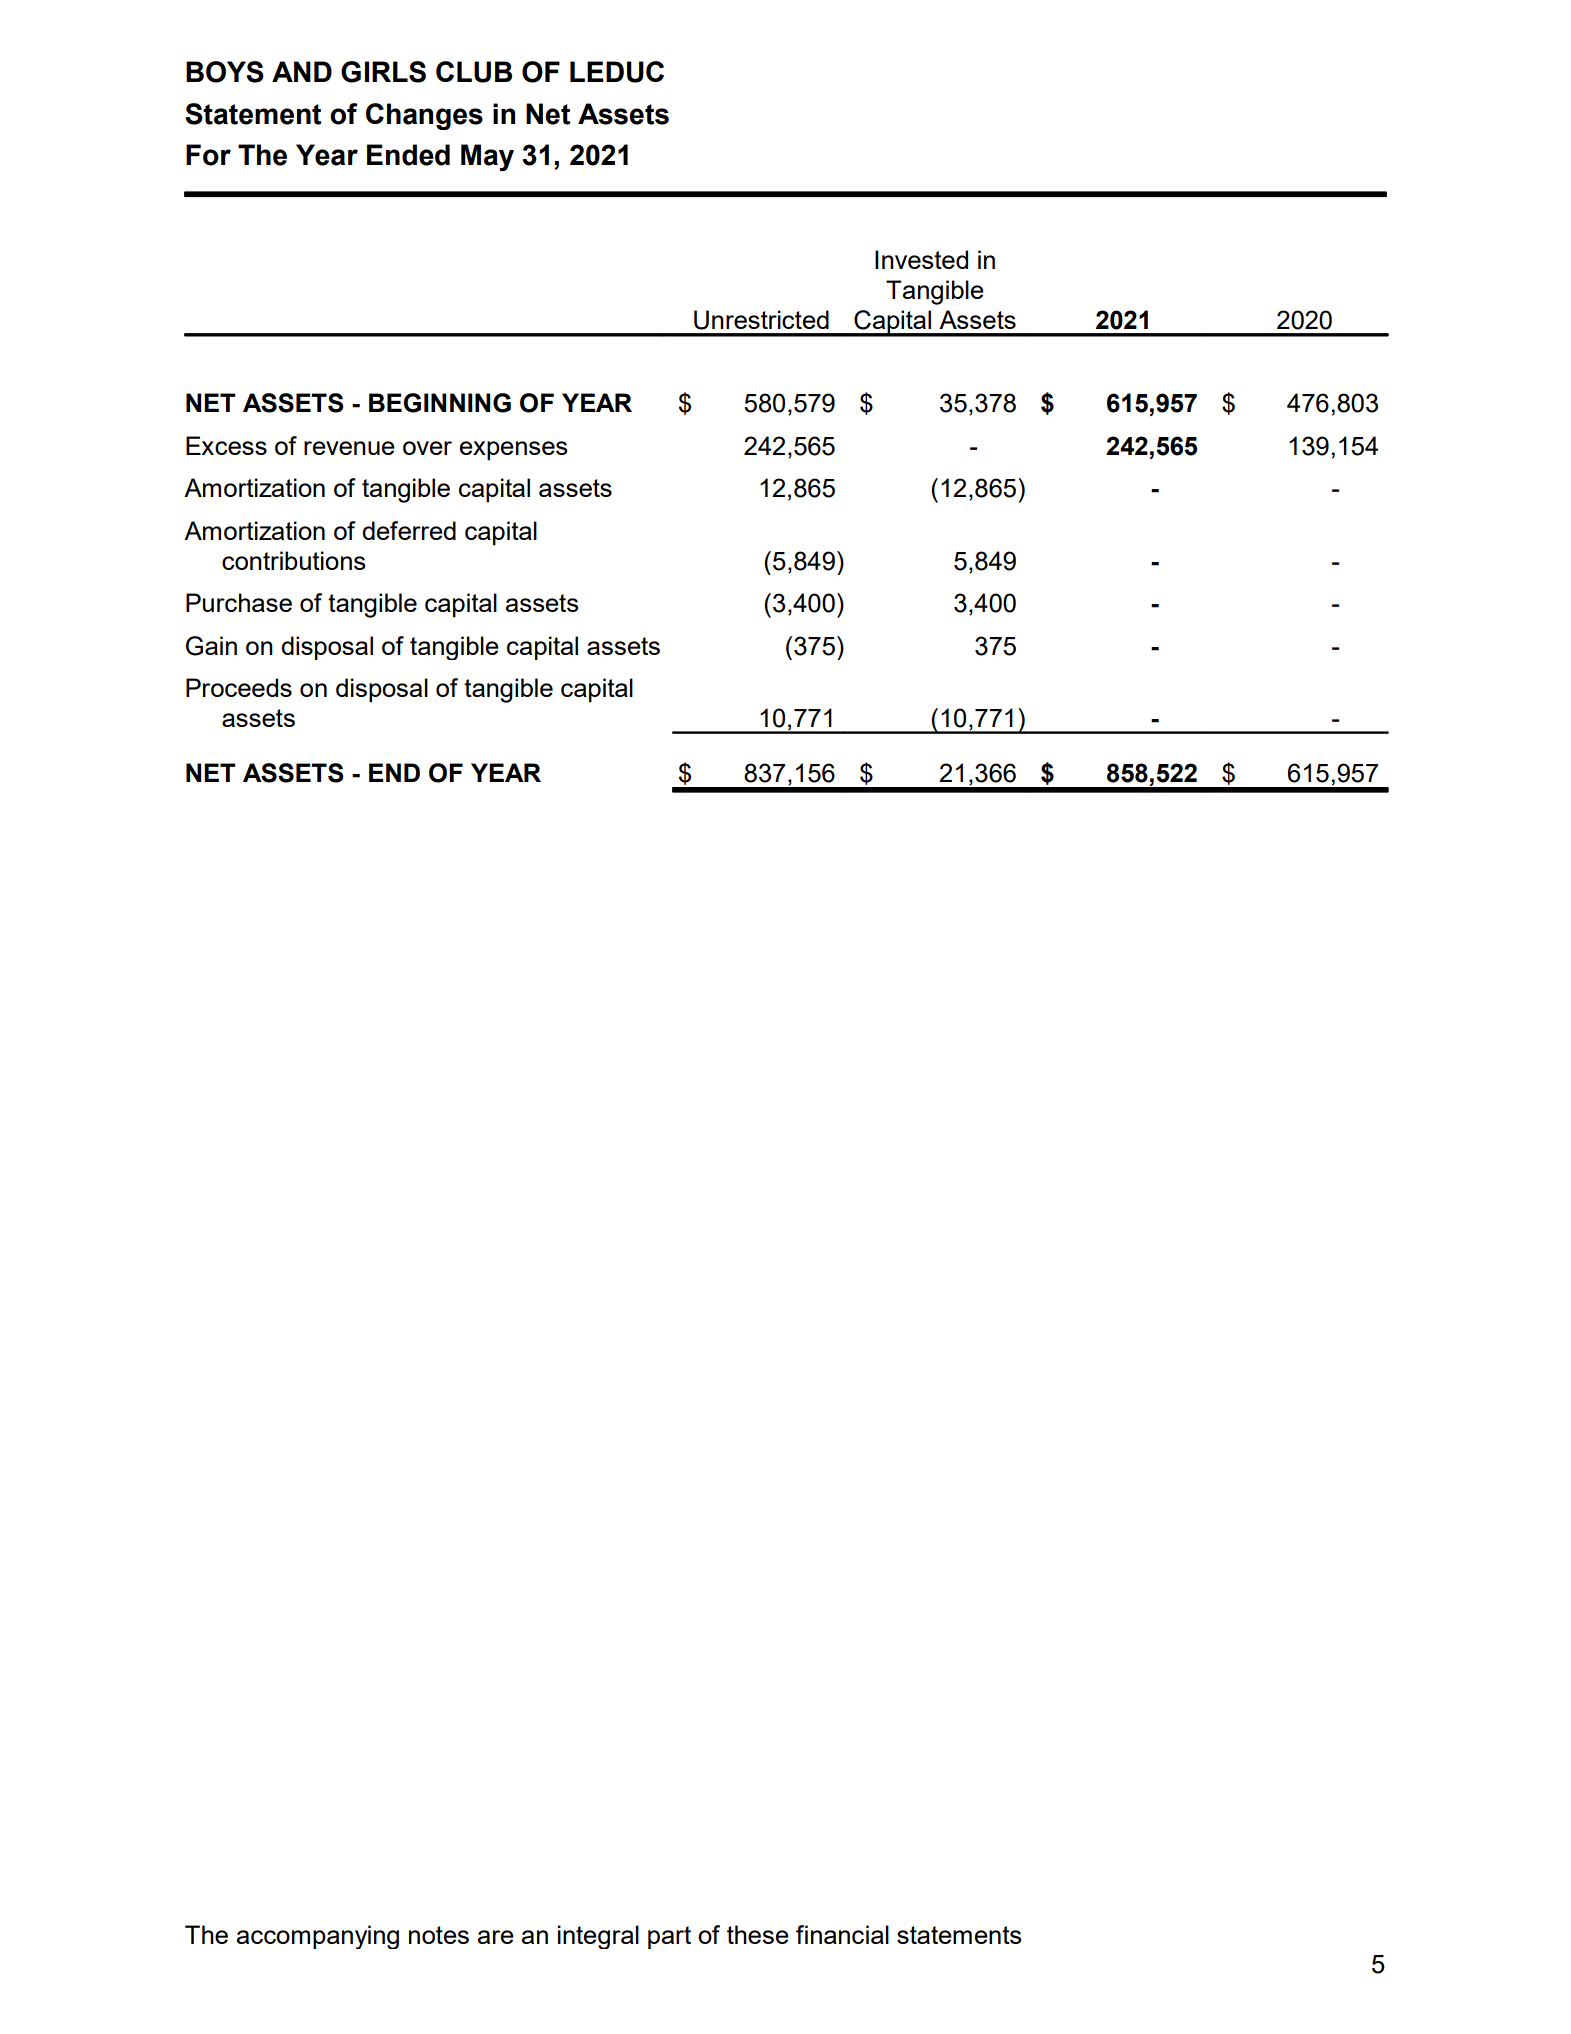 Image resolution: width=1571 pixels, height=2034 pixels. Describe the element at coordinates (921, 259) in the image. I see `Invested` at that location.
